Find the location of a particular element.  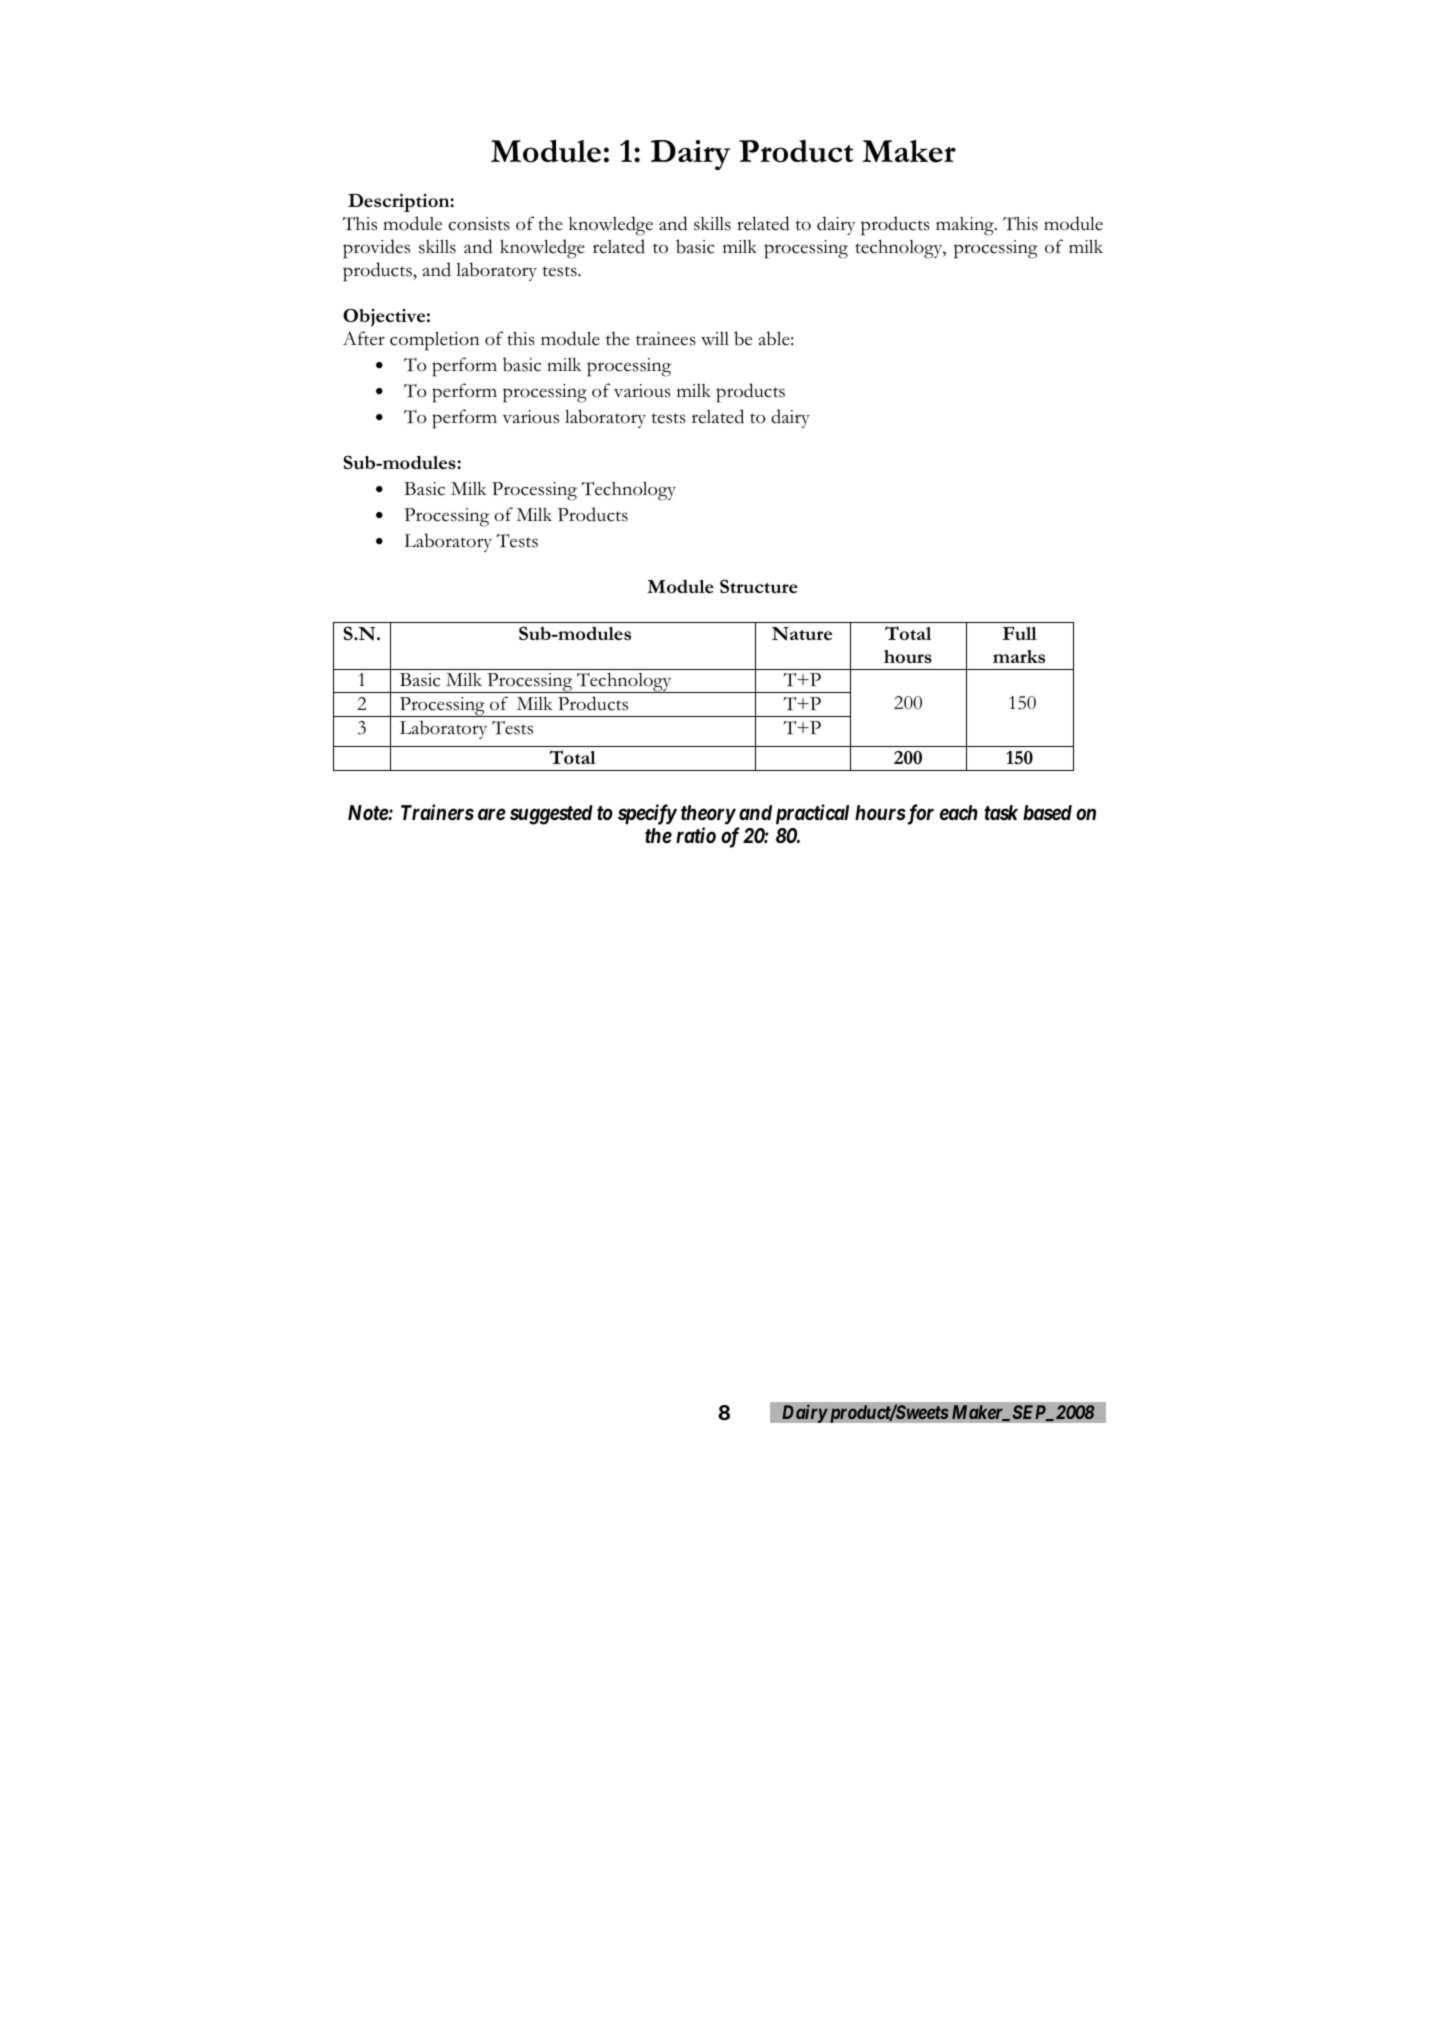

are is located at coordinates (492, 814).
